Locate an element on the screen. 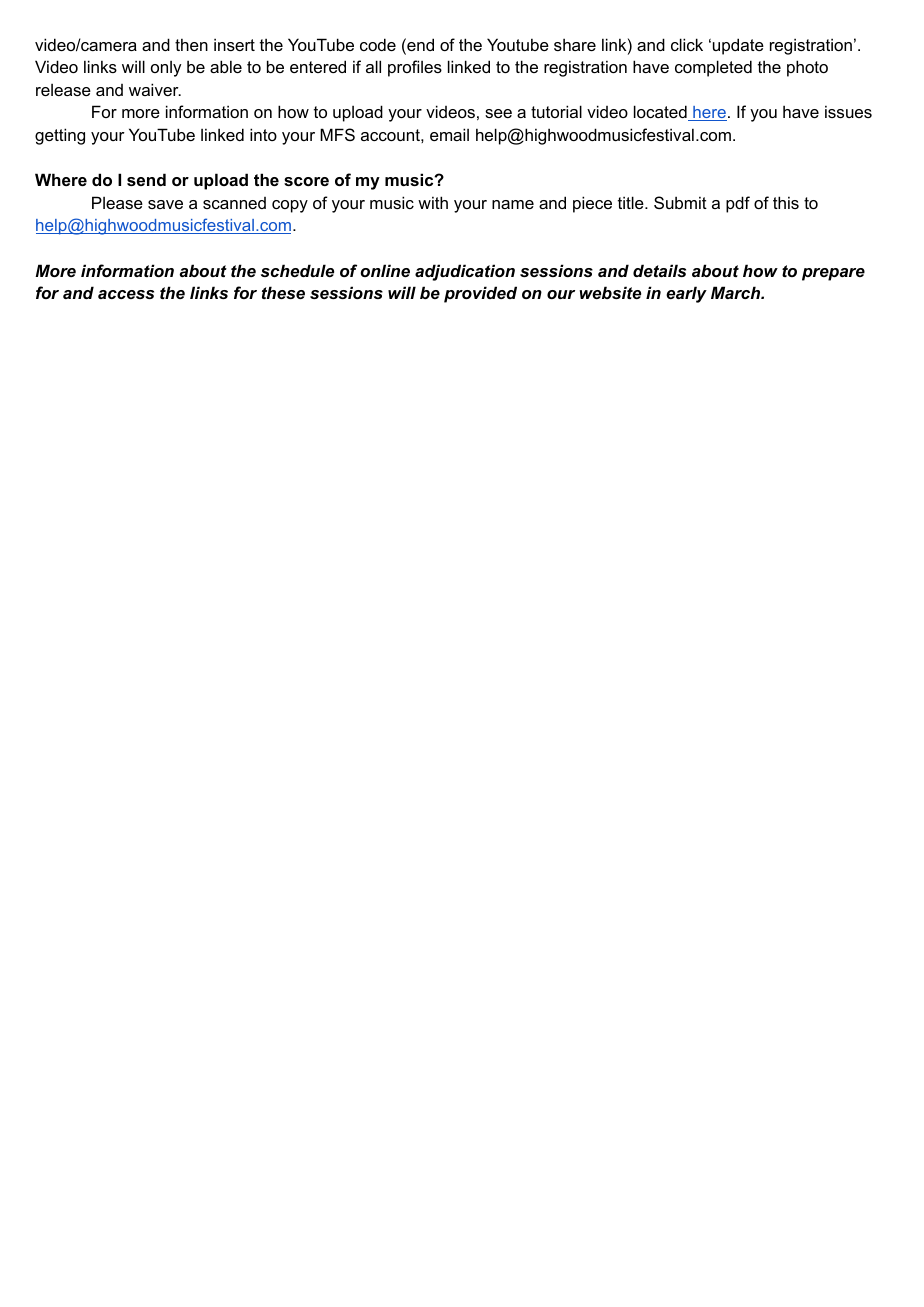 Image resolution: width=924 pixels, height=1307 pixels. this is located at coordinates (786, 202).
